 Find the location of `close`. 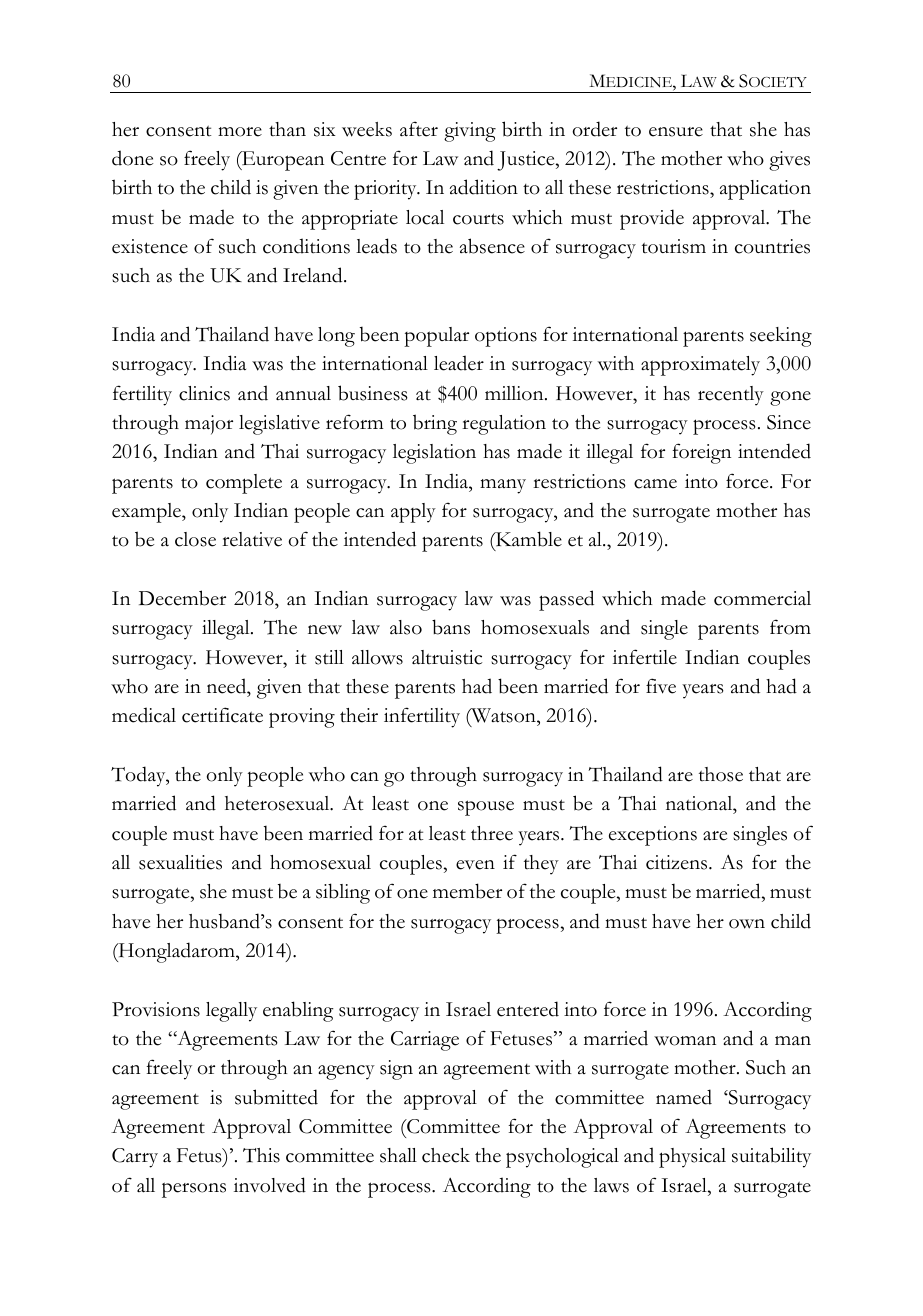

close is located at coordinates (195, 539).
